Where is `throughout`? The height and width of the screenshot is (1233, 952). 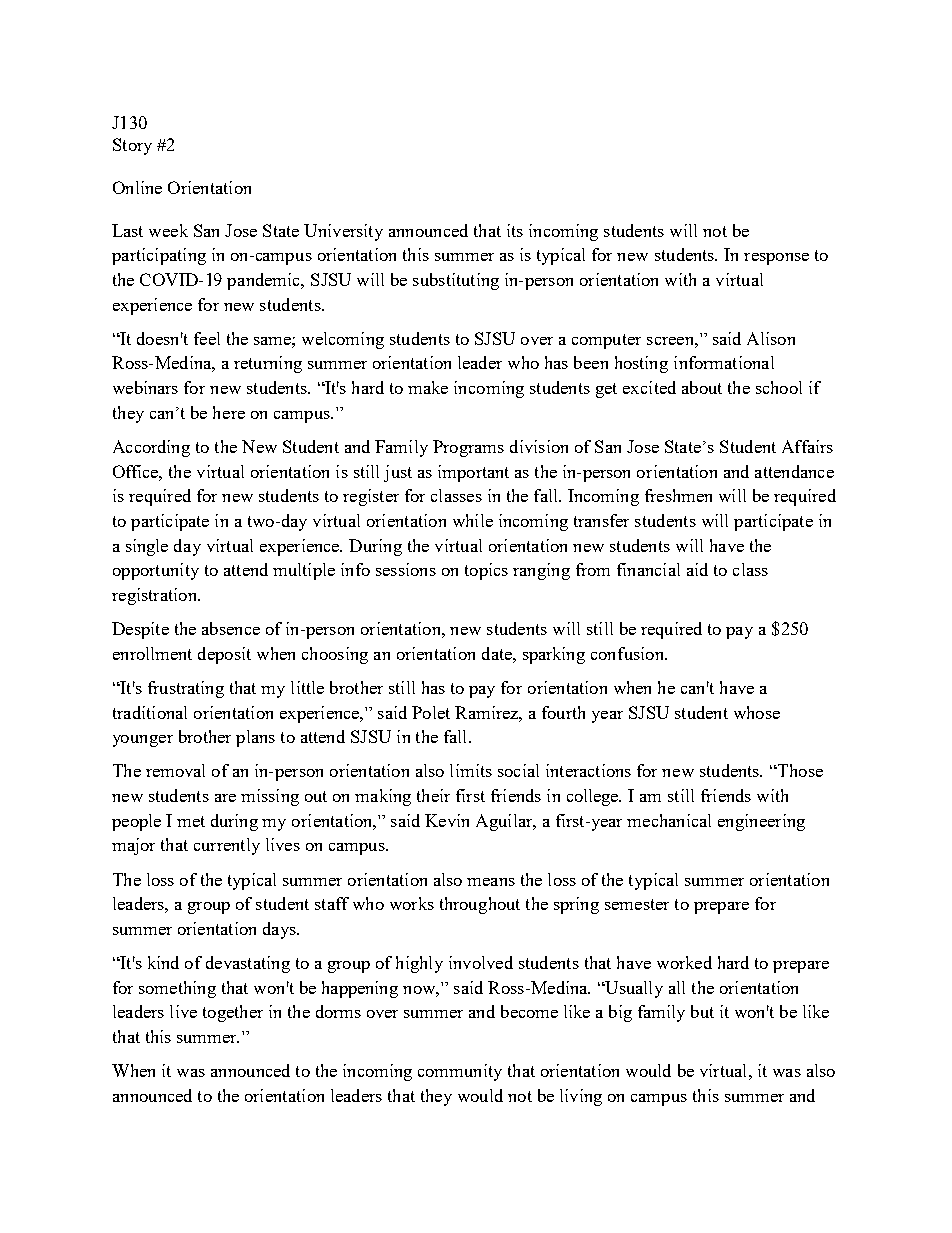
throughout is located at coordinates (480, 905).
